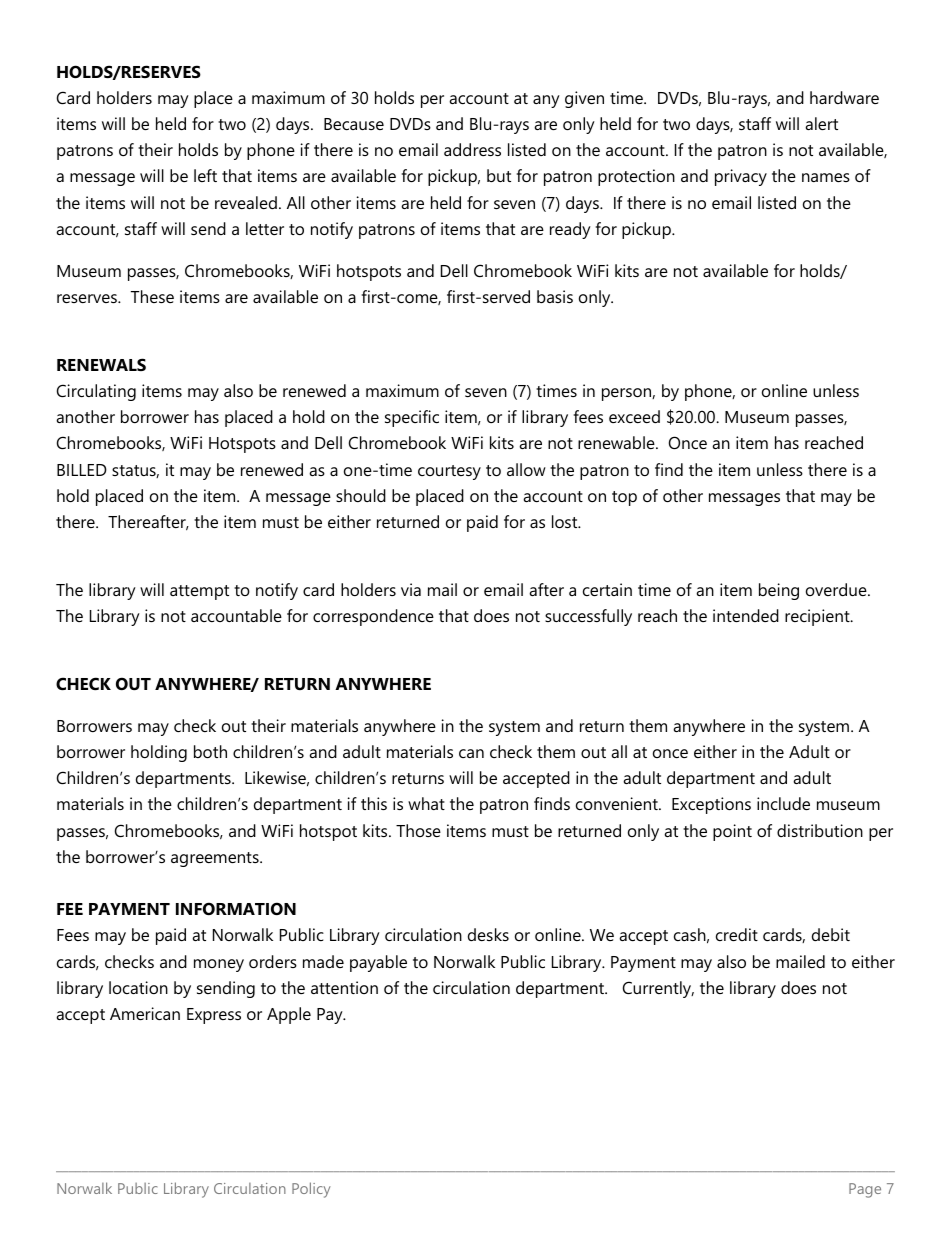 This image has width=952, height=1233. What do you see at coordinates (821, 123) in the image?
I see `alert` at bounding box center [821, 123].
